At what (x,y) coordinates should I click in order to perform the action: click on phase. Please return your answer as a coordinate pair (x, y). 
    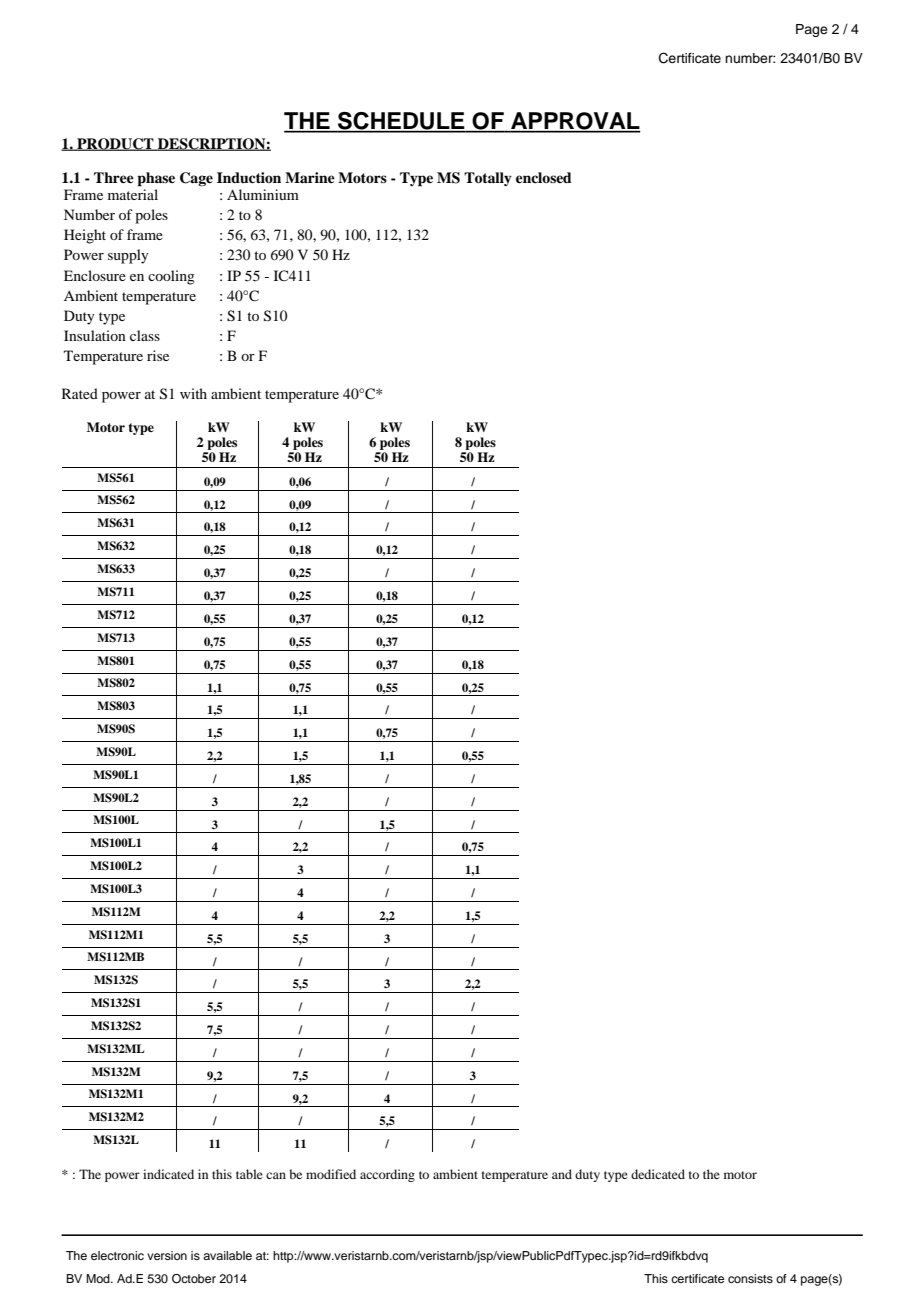
    Looking at the image, I should click on (156, 179).
